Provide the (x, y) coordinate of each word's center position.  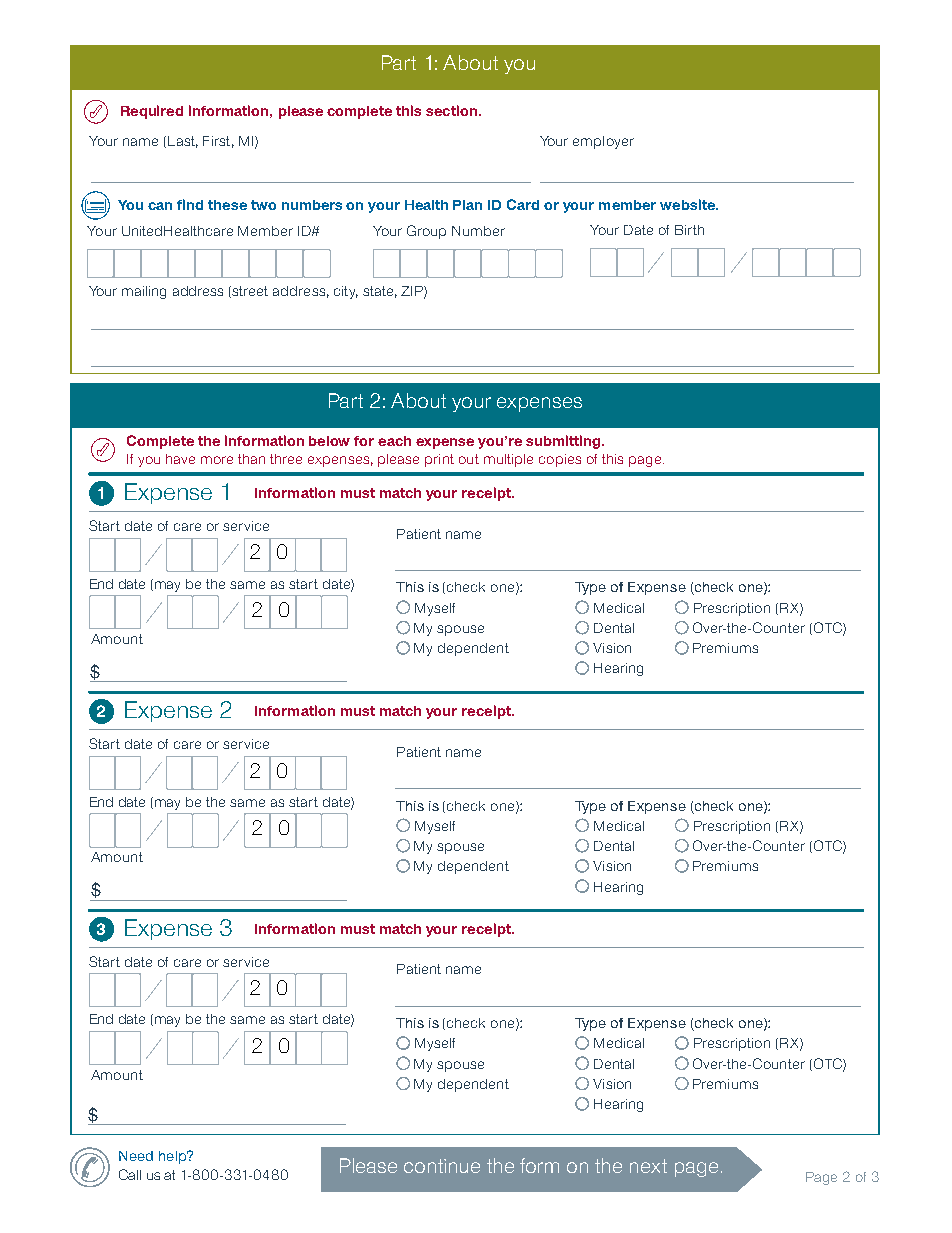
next (648, 1166)
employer (603, 142)
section (453, 110)
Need (136, 1156)
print (439, 460)
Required (152, 112)
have (180, 459)
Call (130, 1174)
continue (442, 1166)
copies (560, 460)
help (174, 1157)
